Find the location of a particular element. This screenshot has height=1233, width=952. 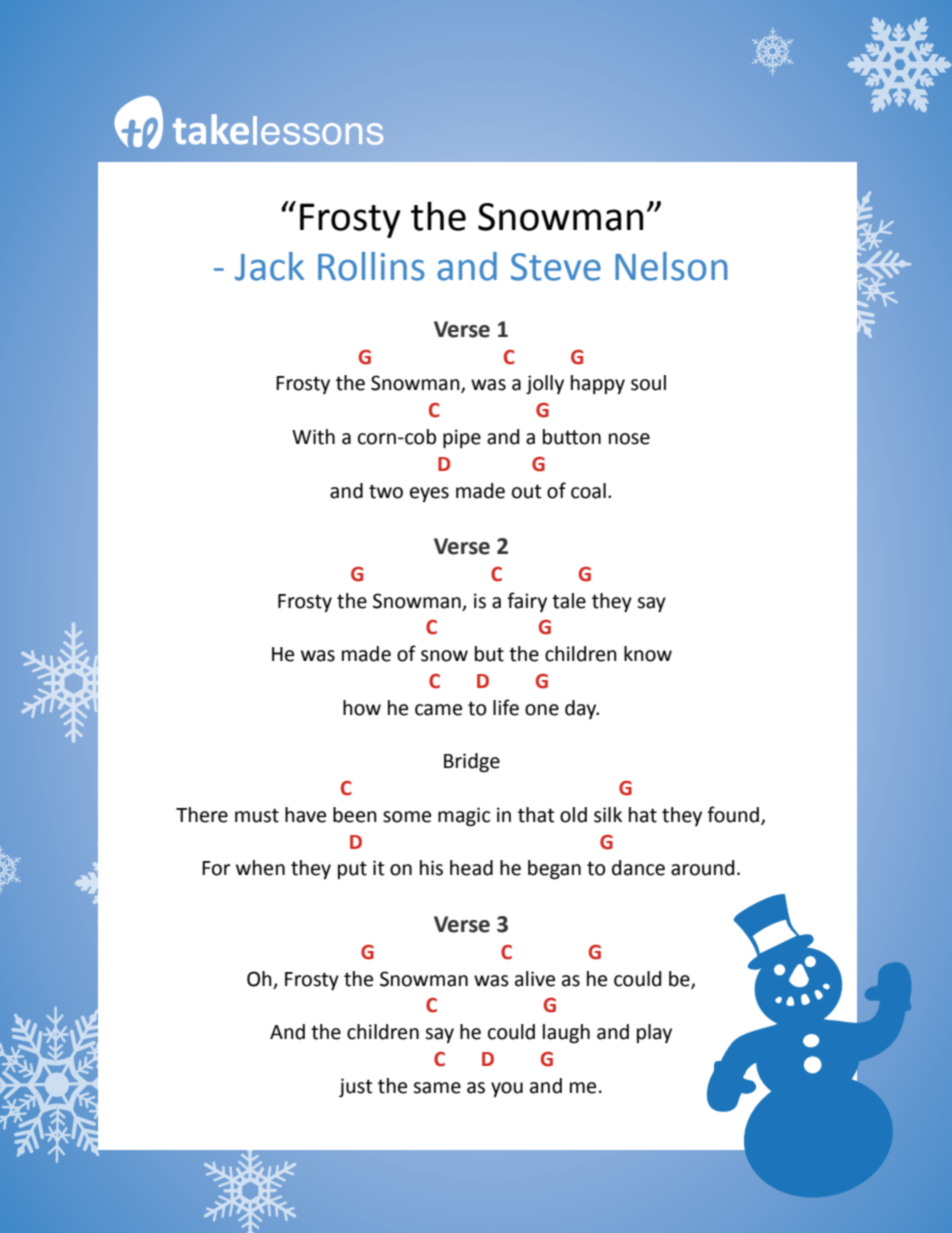

Nelson is located at coordinates (671, 266).
